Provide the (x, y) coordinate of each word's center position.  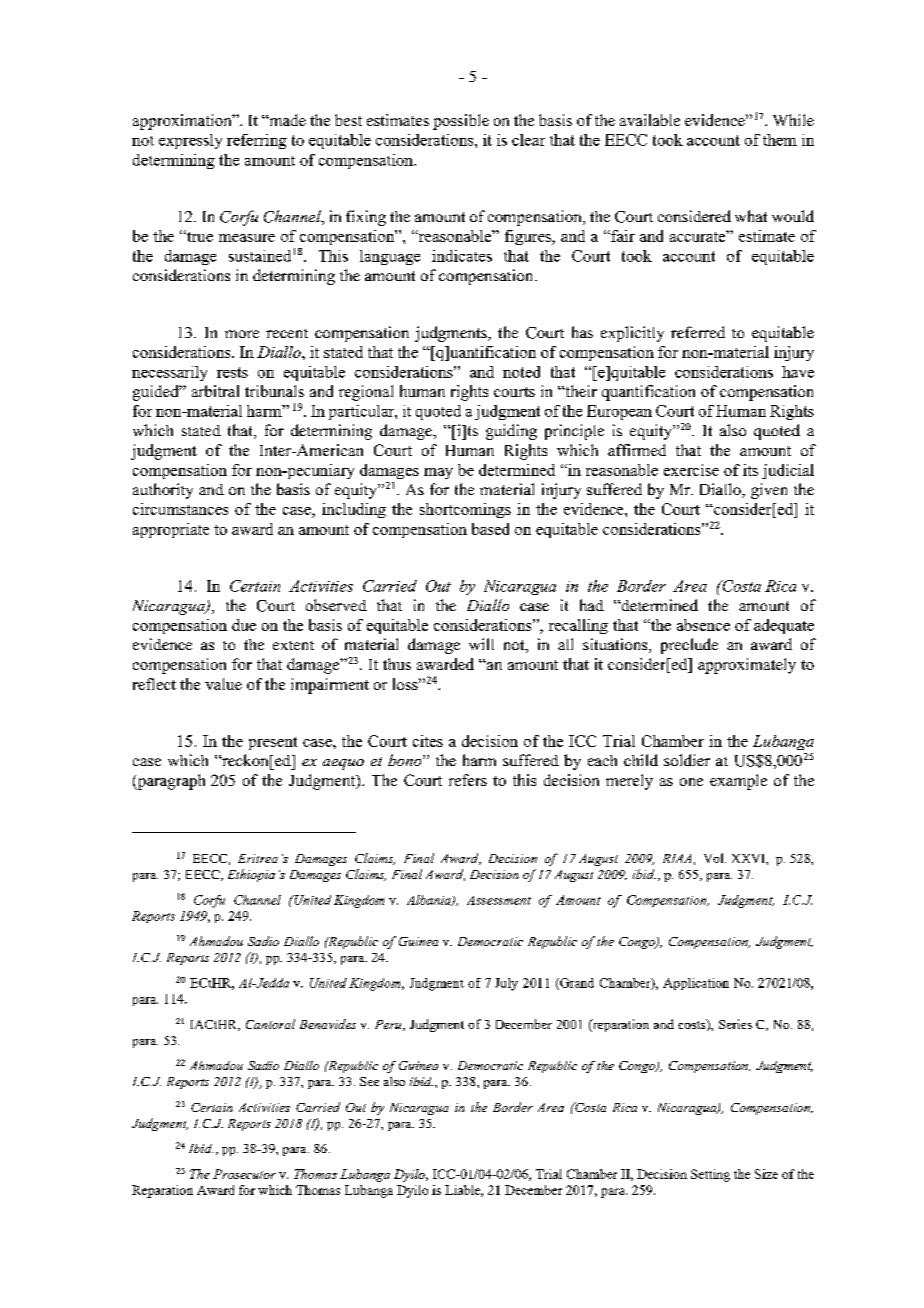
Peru (389, 1025)
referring (257, 141)
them (780, 140)
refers (468, 780)
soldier (687, 760)
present (273, 743)
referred (698, 332)
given (769, 491)
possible (461, 122)
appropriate (171, 530)
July (506, 984)
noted (521, 372)
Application (696, 984)
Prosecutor (244, 1174)
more (242, 334)
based (490, 529)
